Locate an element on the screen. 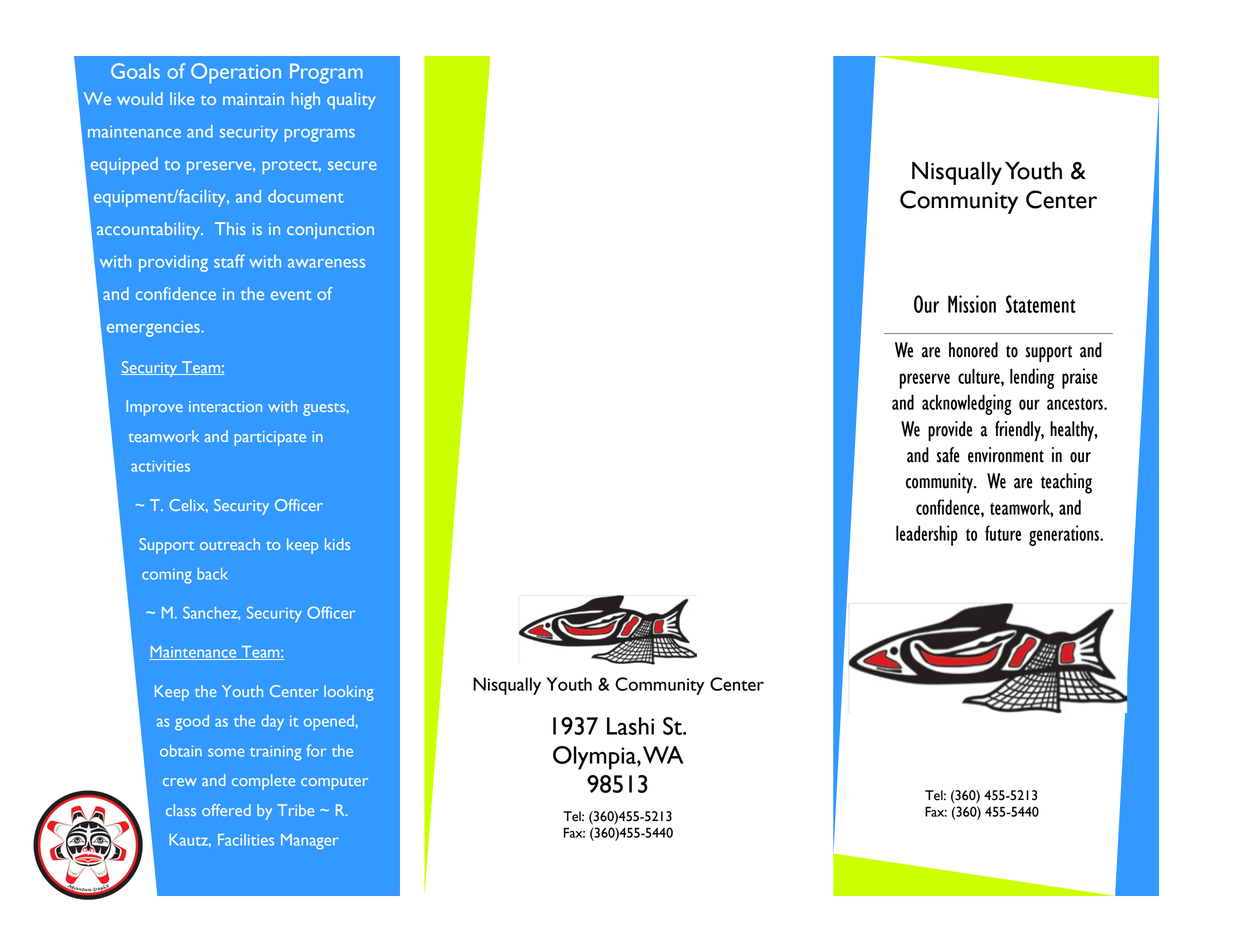  quality is located at coordinates (351, 100).
